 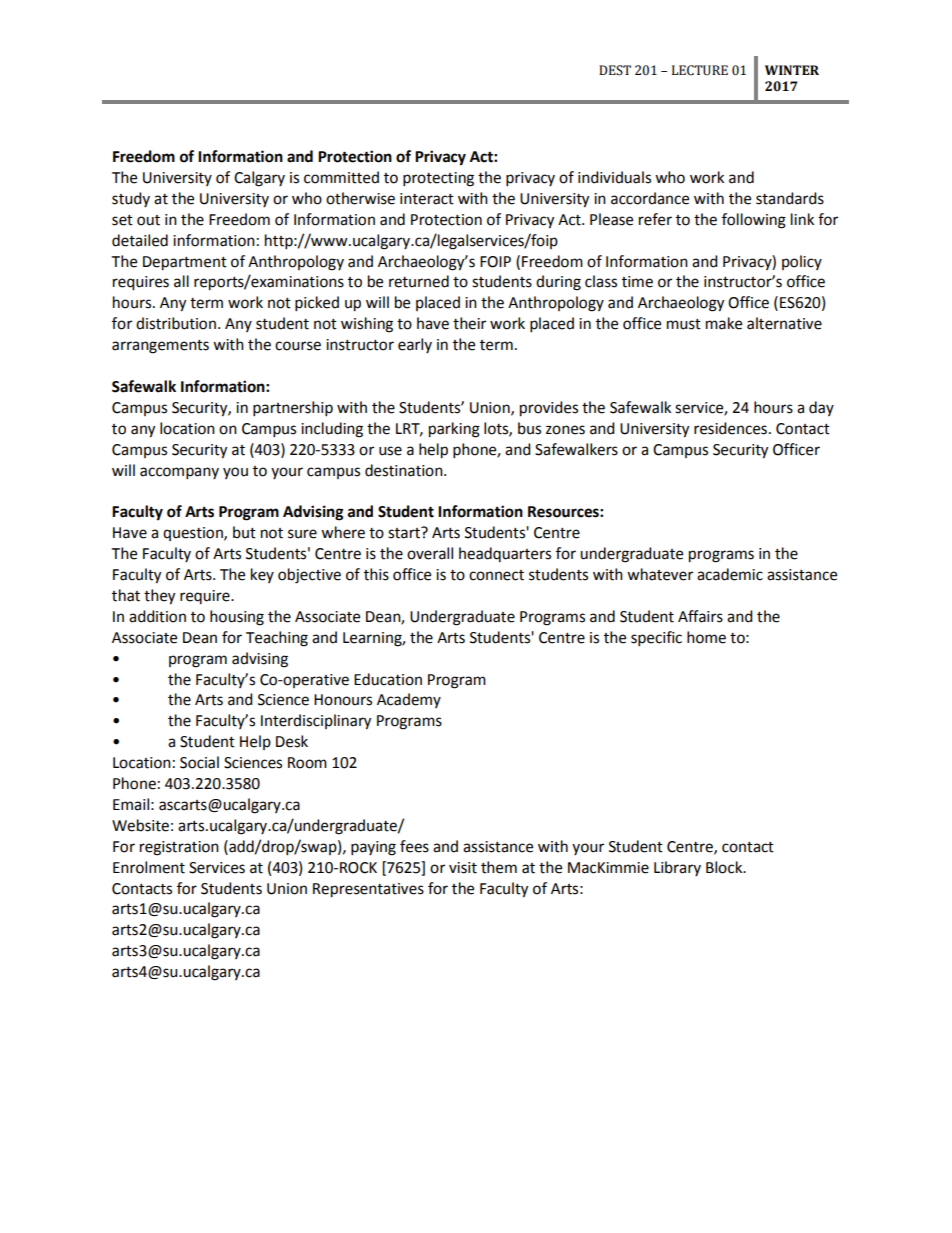 I want to click on housing, so click(x=237, y=618).
